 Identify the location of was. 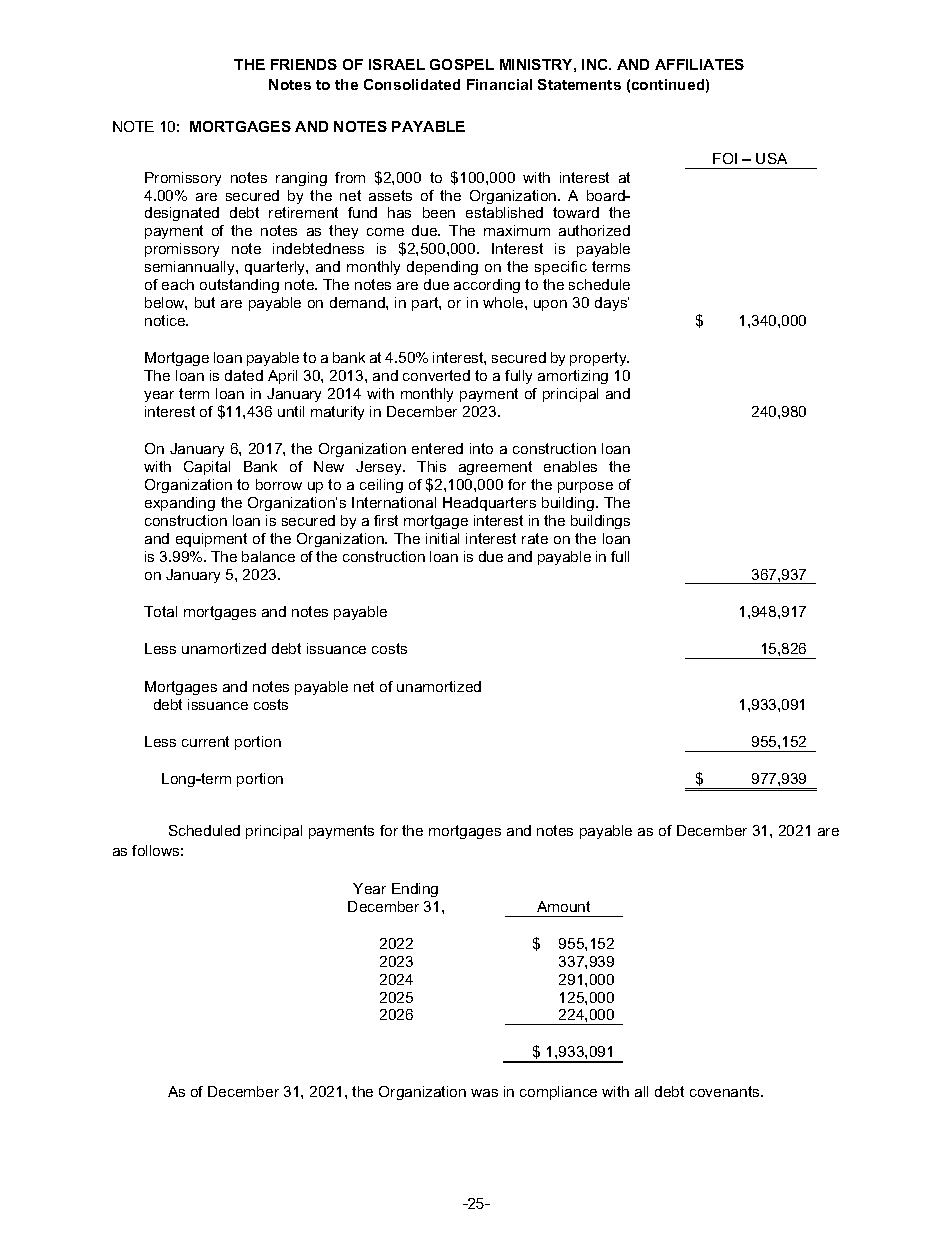
(484, 1093).
